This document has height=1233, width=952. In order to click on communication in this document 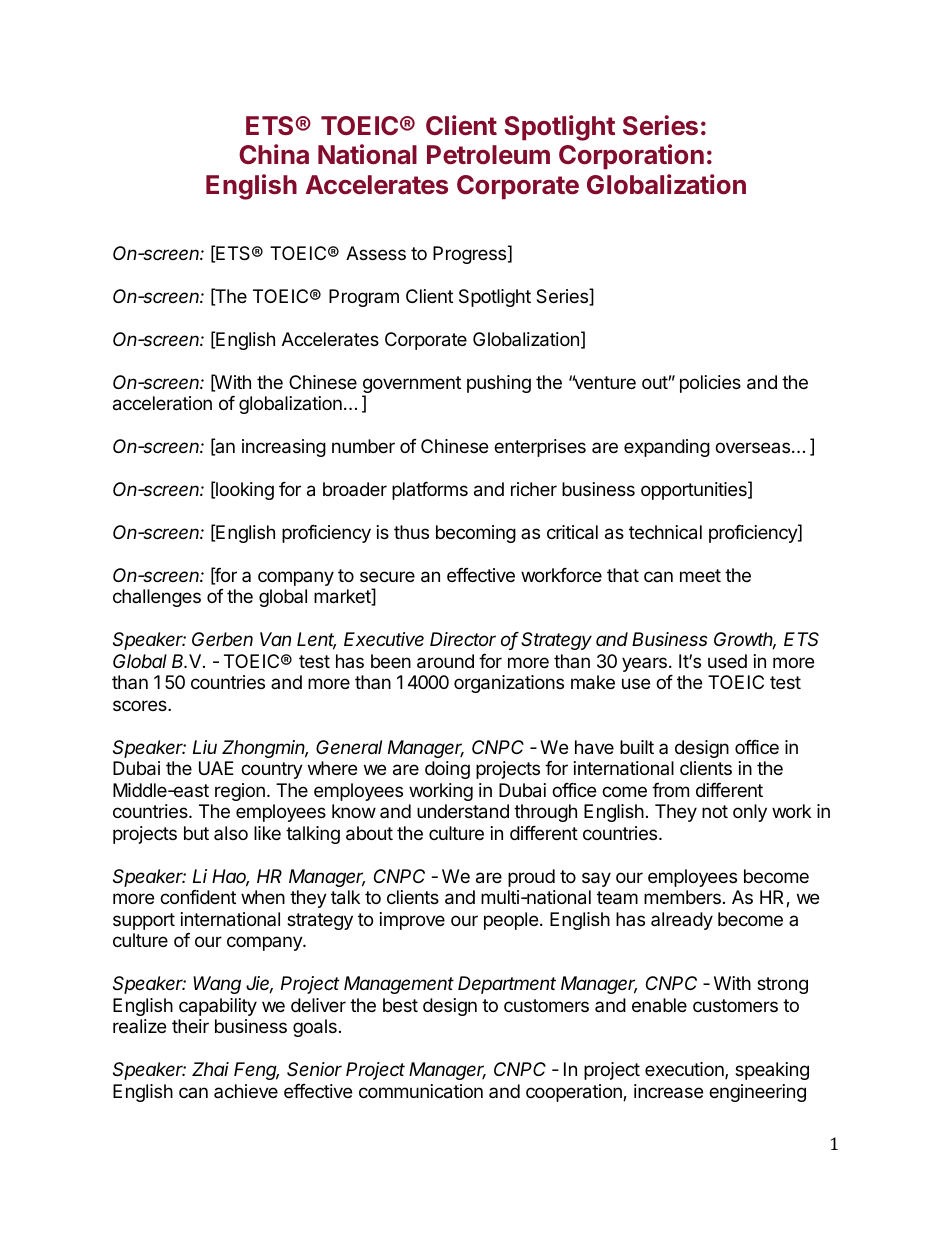, I will do `click(421, 1091)`.
